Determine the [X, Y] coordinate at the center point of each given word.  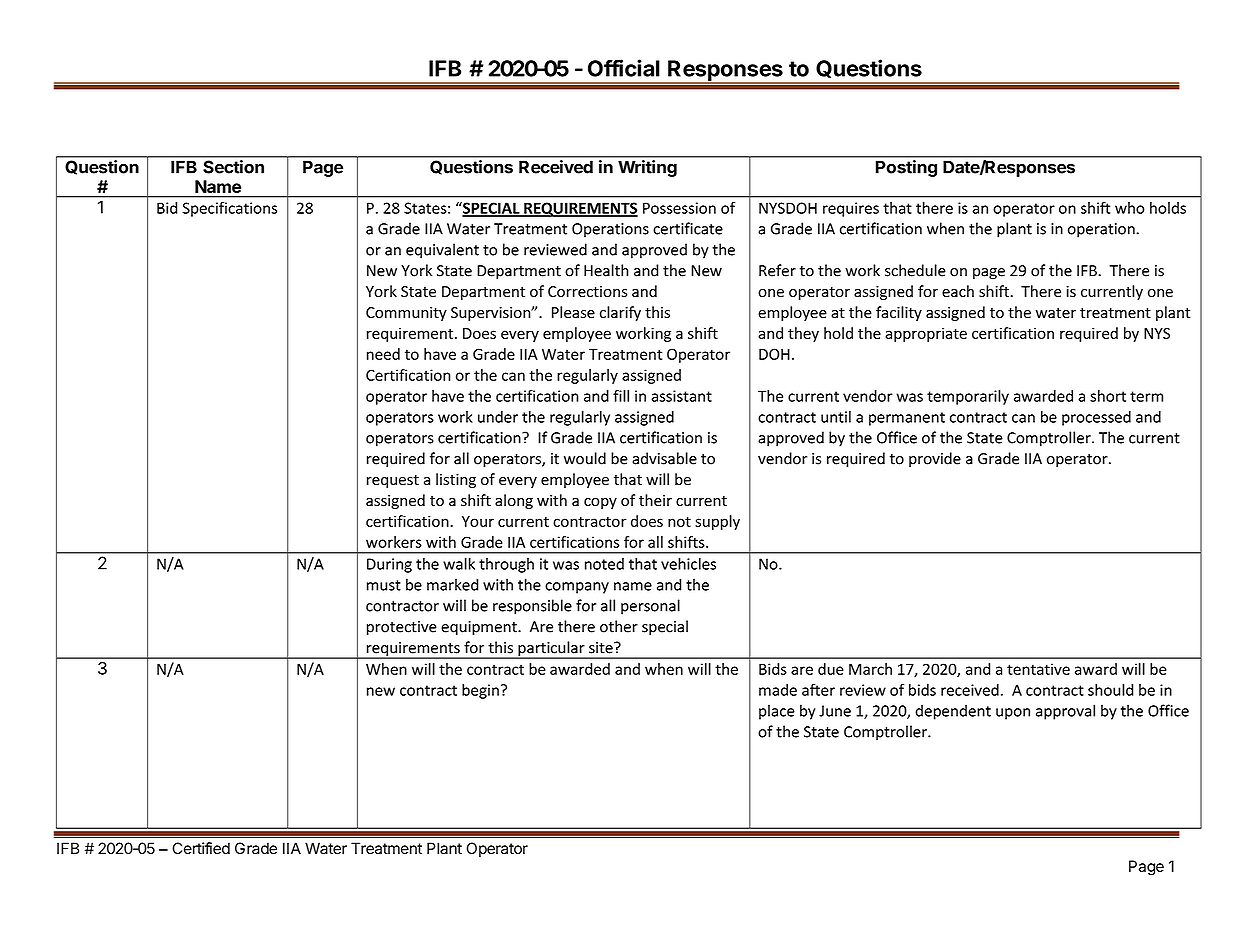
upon [1013, 714]
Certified [201, 848]
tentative [1038, 669]
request [393, 481]
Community [406, 314]
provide [935, 459]
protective [402, 628]
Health [606, 270]
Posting [906, 168]
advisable [665, 458]
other [619, 626]
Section [234, 167]
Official [624, 68]
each [958, 291]
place [777, 712]
